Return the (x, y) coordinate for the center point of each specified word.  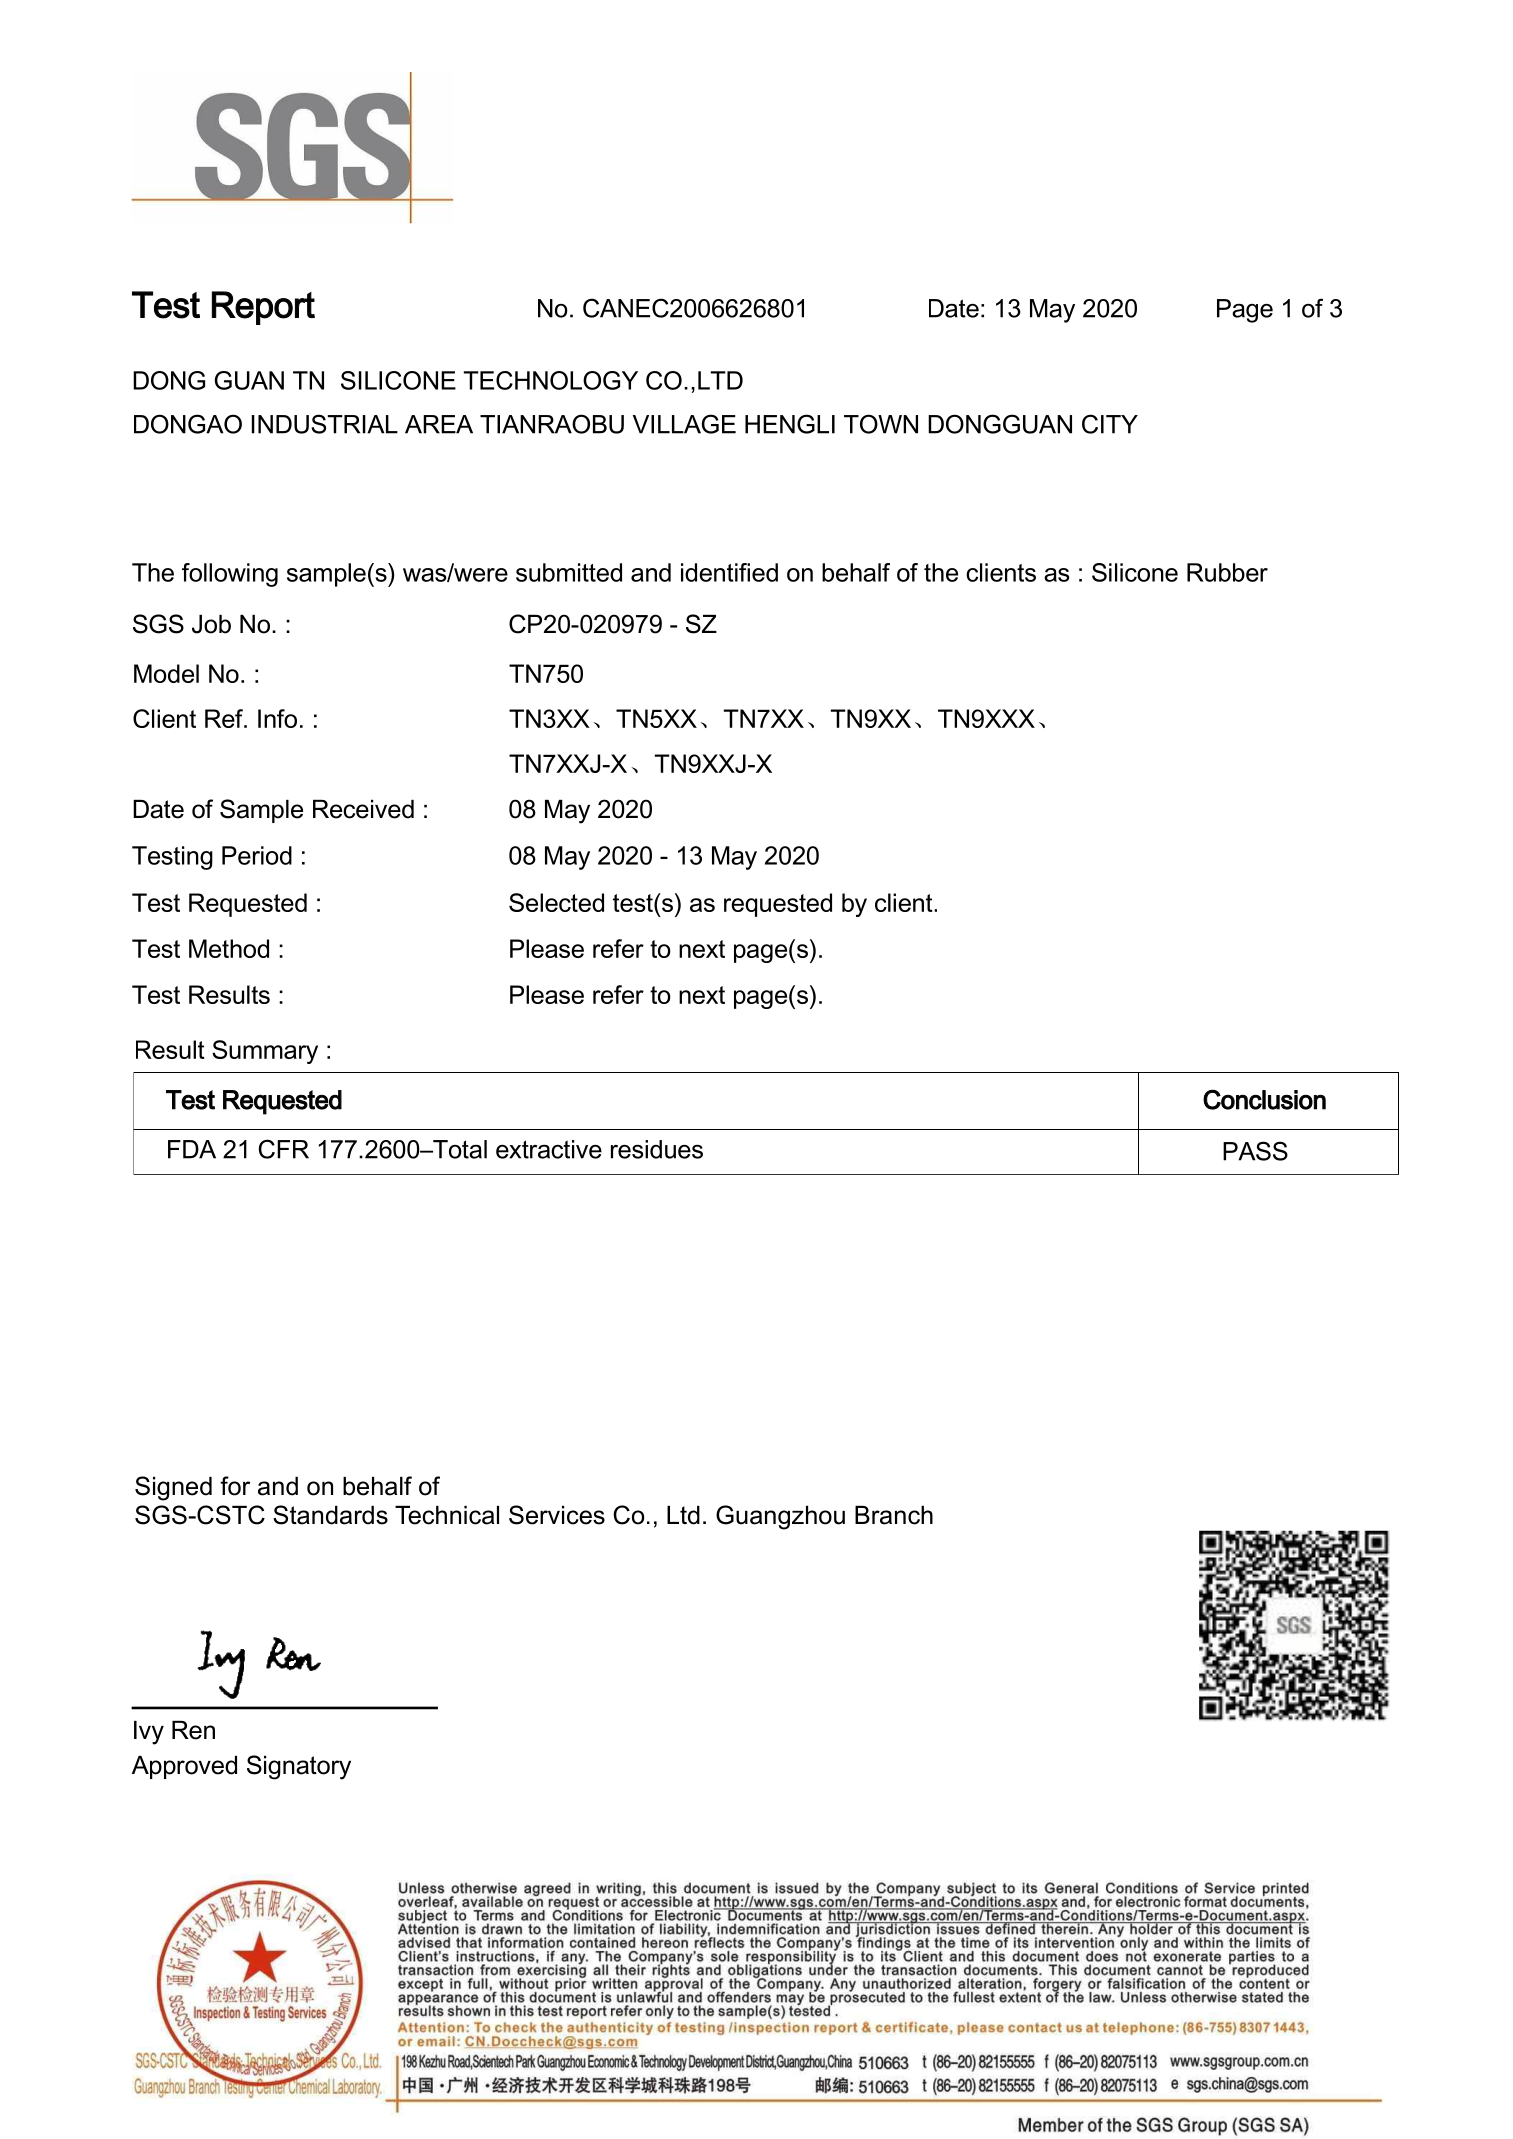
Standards (330, 1515)
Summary (265, 1052)
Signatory (299, 1767)
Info (277, 718)
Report (263, 308)
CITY (1110, 424)
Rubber (1227, 572)
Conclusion (1264, 1099)
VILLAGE (684, 424)
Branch (894, 1515)
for (235, 1486)
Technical (447, 1515)
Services (557, 1515)
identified (729, 572)
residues (657, 1149)
